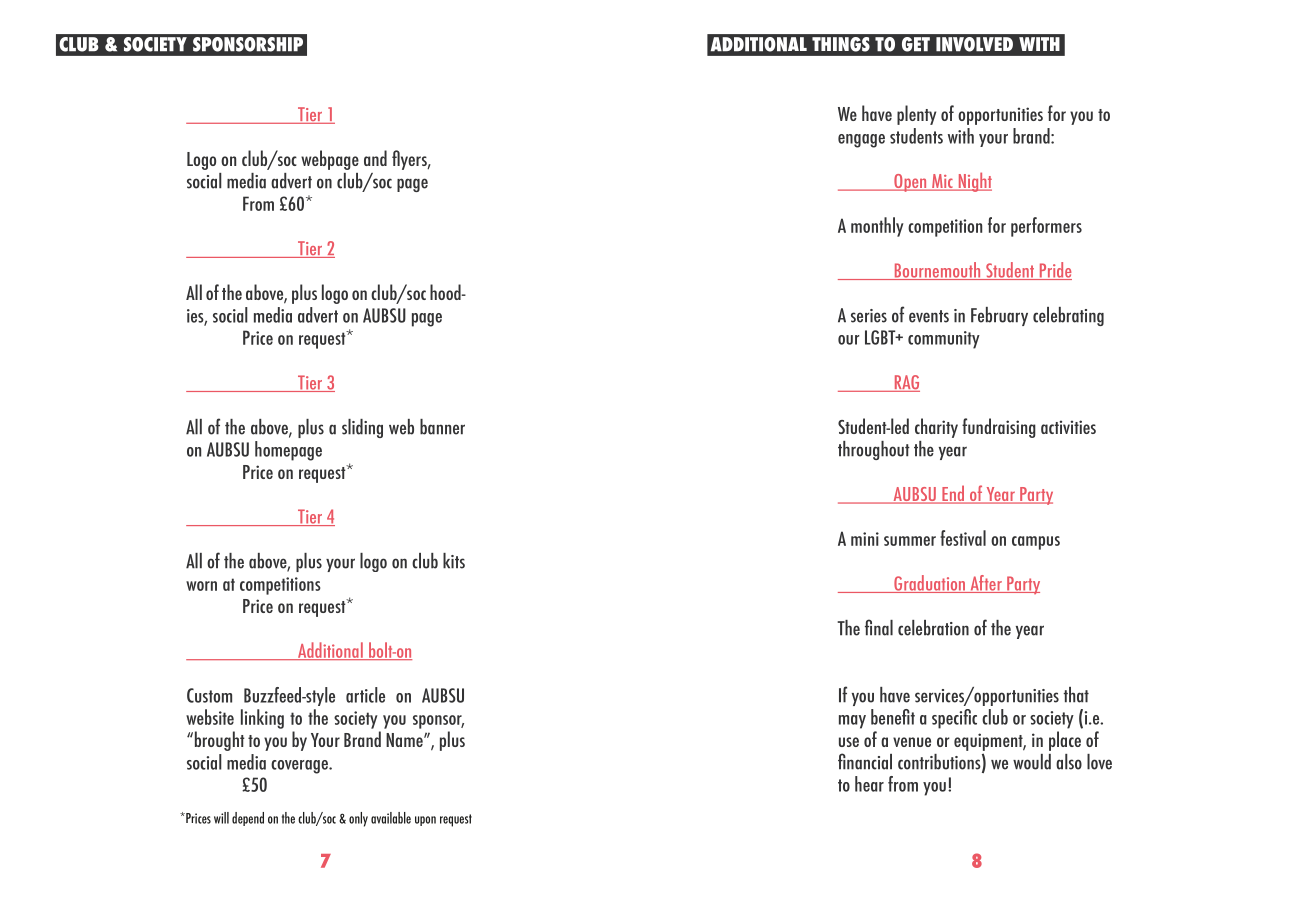 The height and width of the page is (924, 1303). Describe the element at coordinates (916, 115) in the page. I see `plenty` at that location.
